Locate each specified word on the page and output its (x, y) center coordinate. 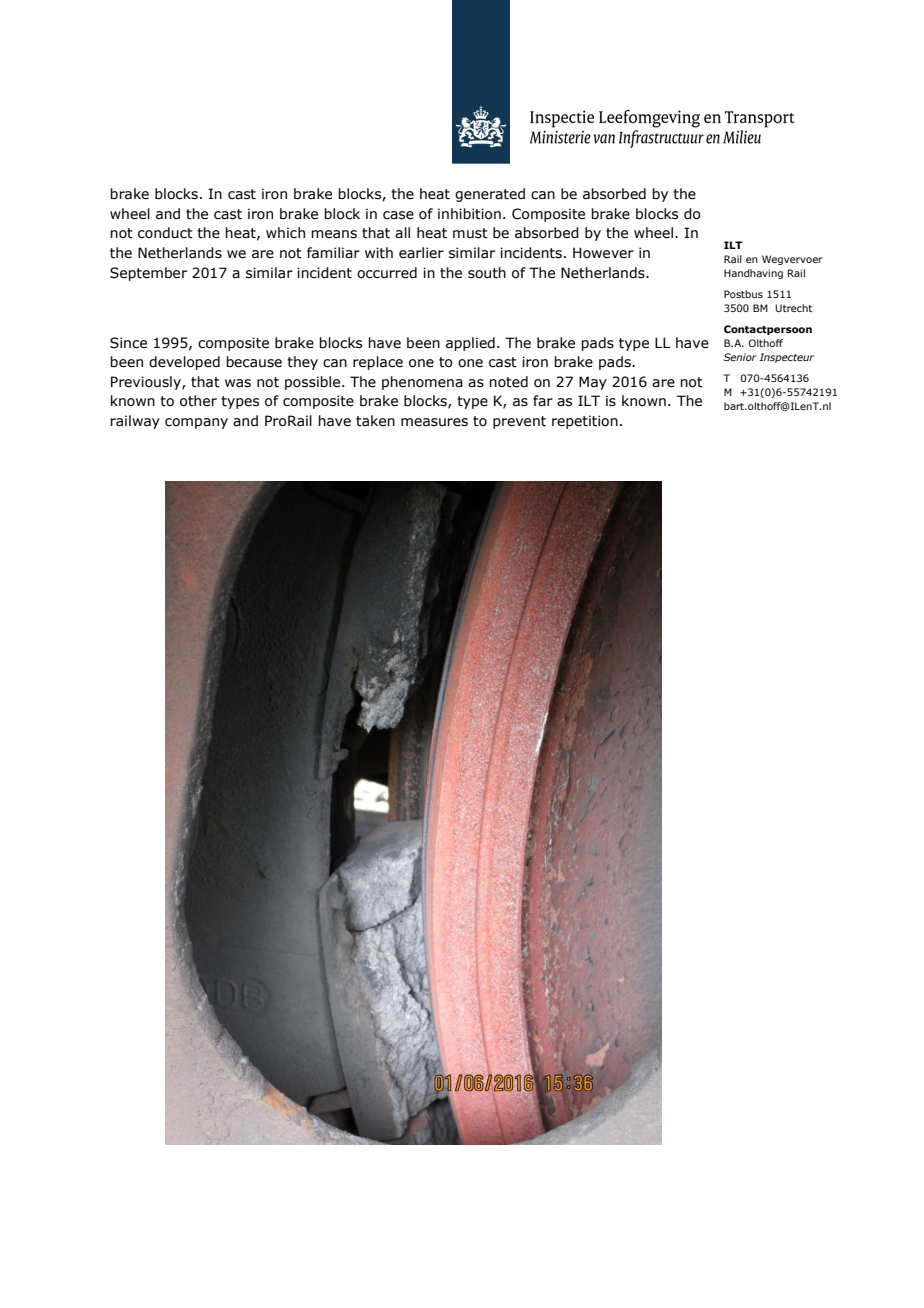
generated (490, 195)
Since (128, 343)
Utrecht (793, 308)
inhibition (469, 214)
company (196, 423)
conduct (165, 233)
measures (434, 422)
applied (470, 344)
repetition (585, 422)
